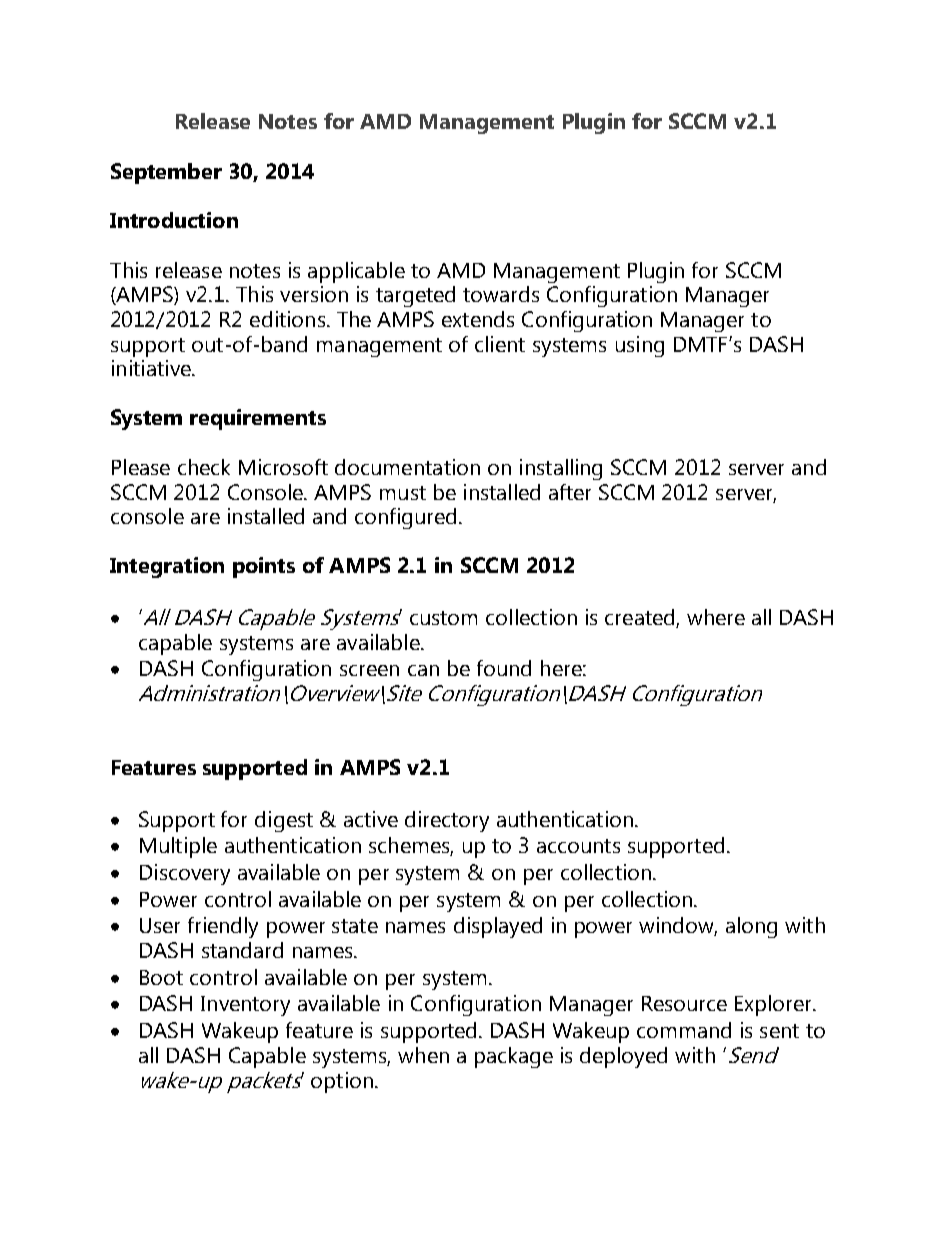 This screenshot has width=952, height=1233. What do you see at coordinates (174, 220) in the screenshot?
I see `Introduction` at bounding box center [174, 220].
